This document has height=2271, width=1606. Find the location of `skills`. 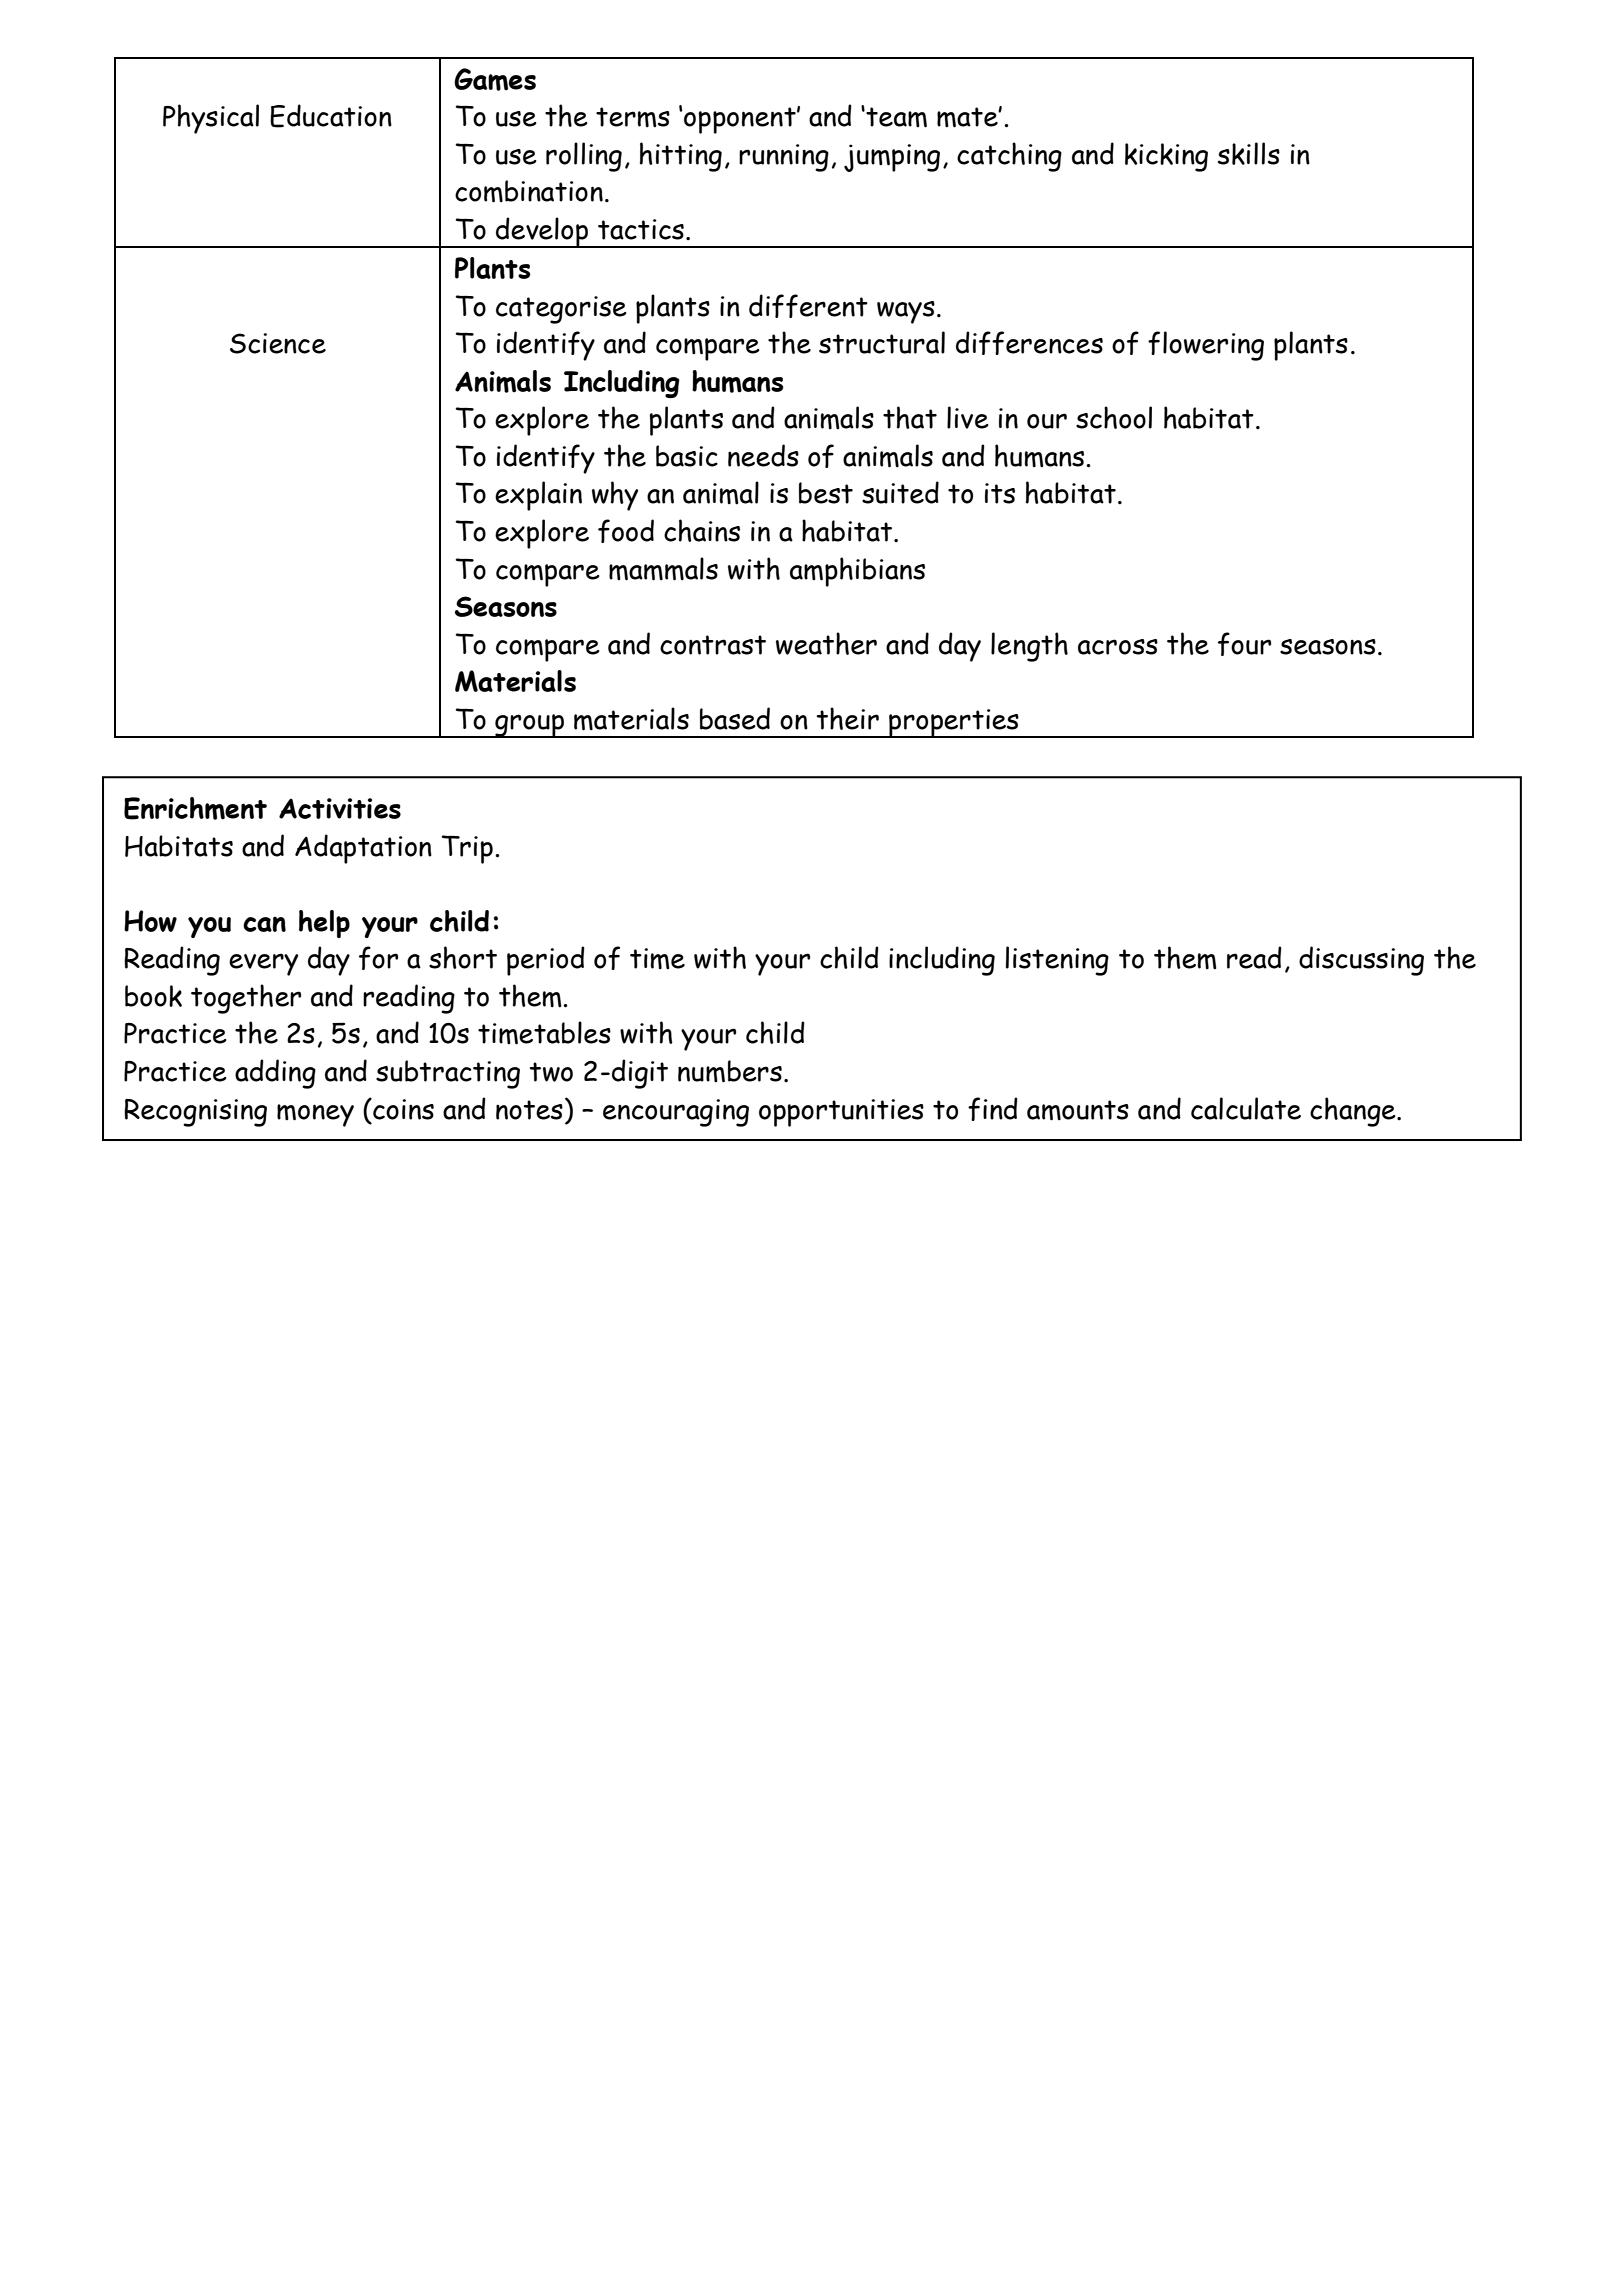

skills is located at coordinates (1249, 153).
